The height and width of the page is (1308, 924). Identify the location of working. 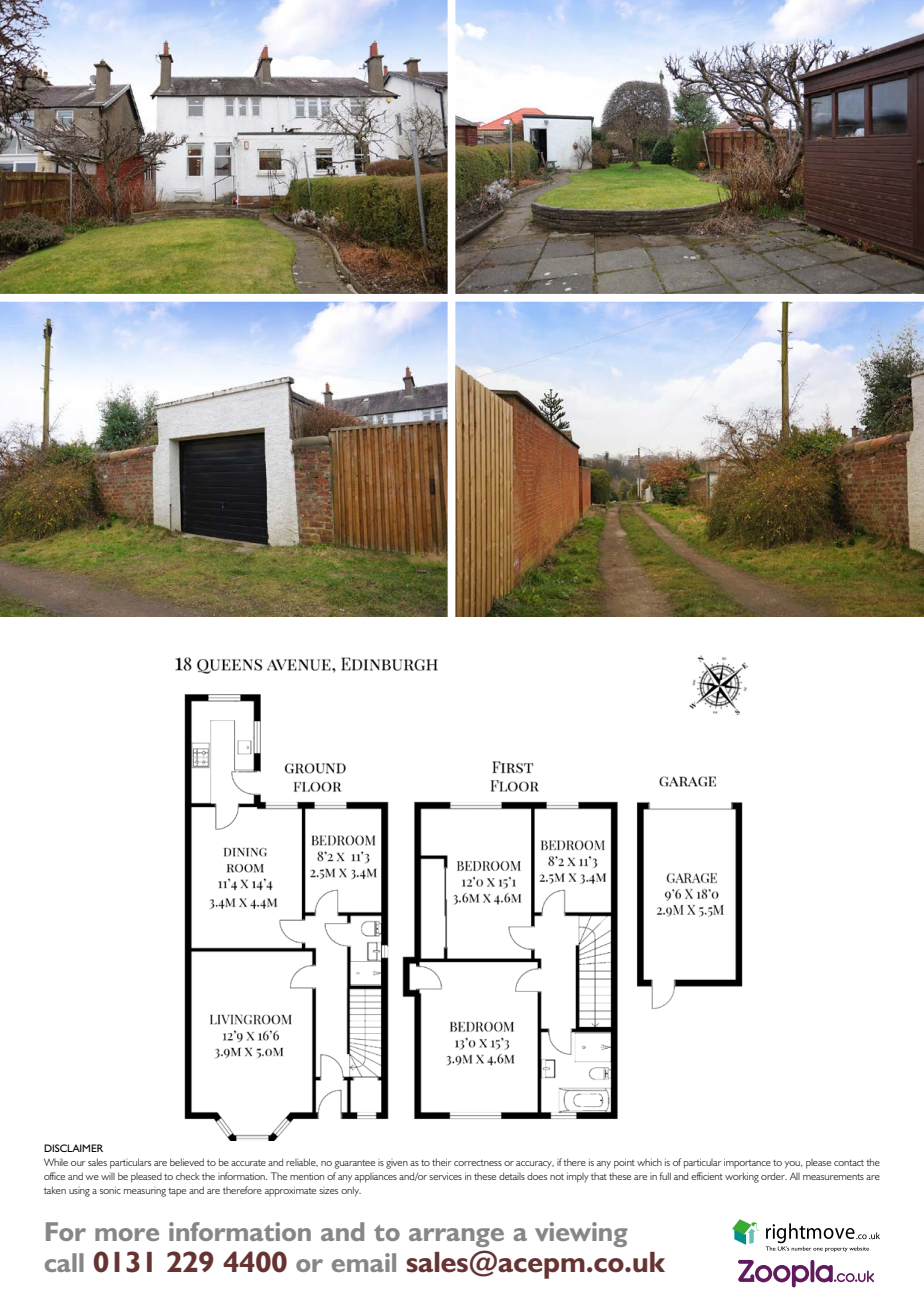
(742, 1177).
